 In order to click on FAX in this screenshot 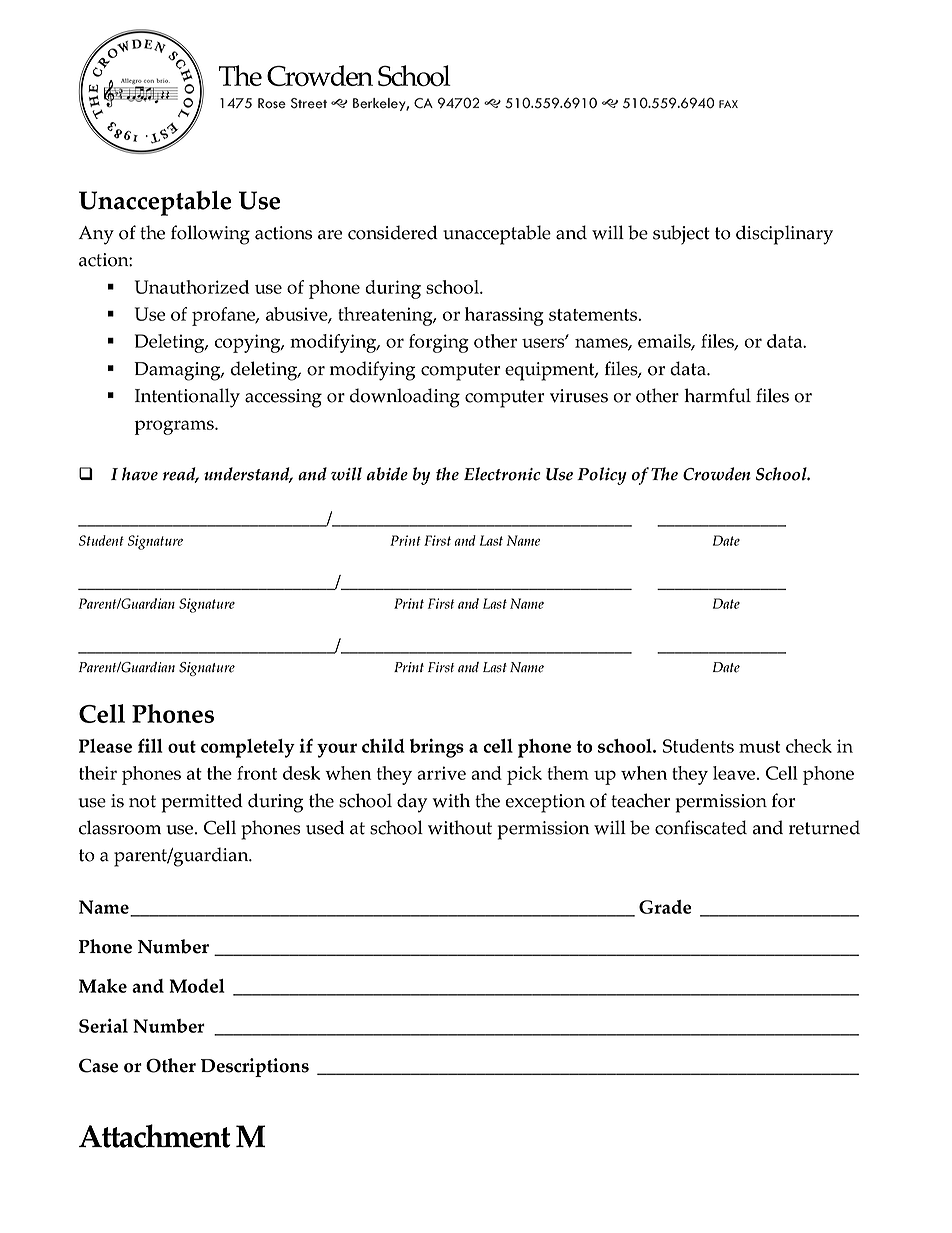, I will do `click(728, 104)`.
